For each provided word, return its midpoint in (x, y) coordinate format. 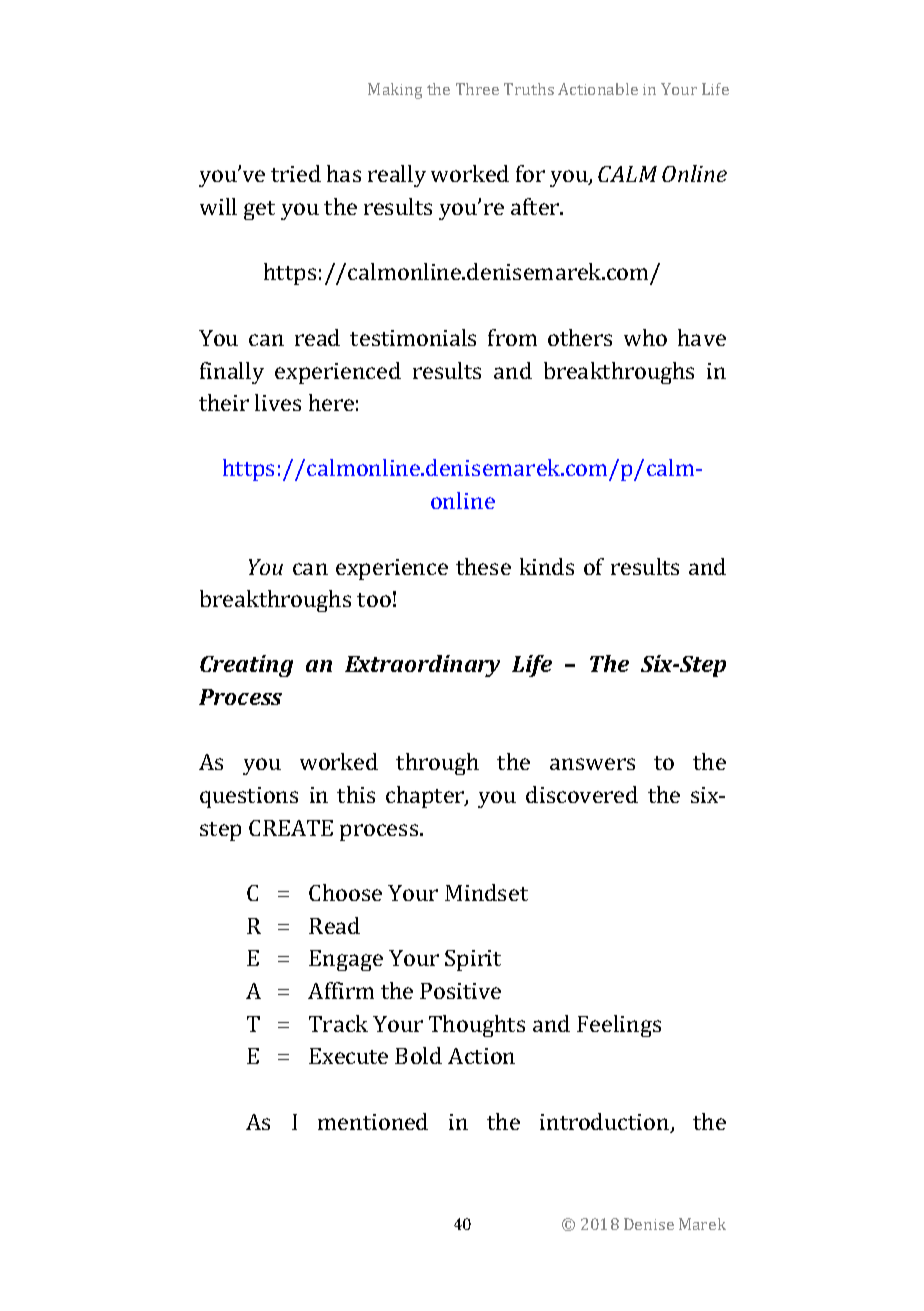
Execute (348, 1056)
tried (296, 173)
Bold (418, 1055)
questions (249, 797)
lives (278, 402)
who (645, 337)
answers (592, 764)
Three (477, 89)
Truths (529, 89)
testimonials (413, 337)
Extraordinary (422, 666)
